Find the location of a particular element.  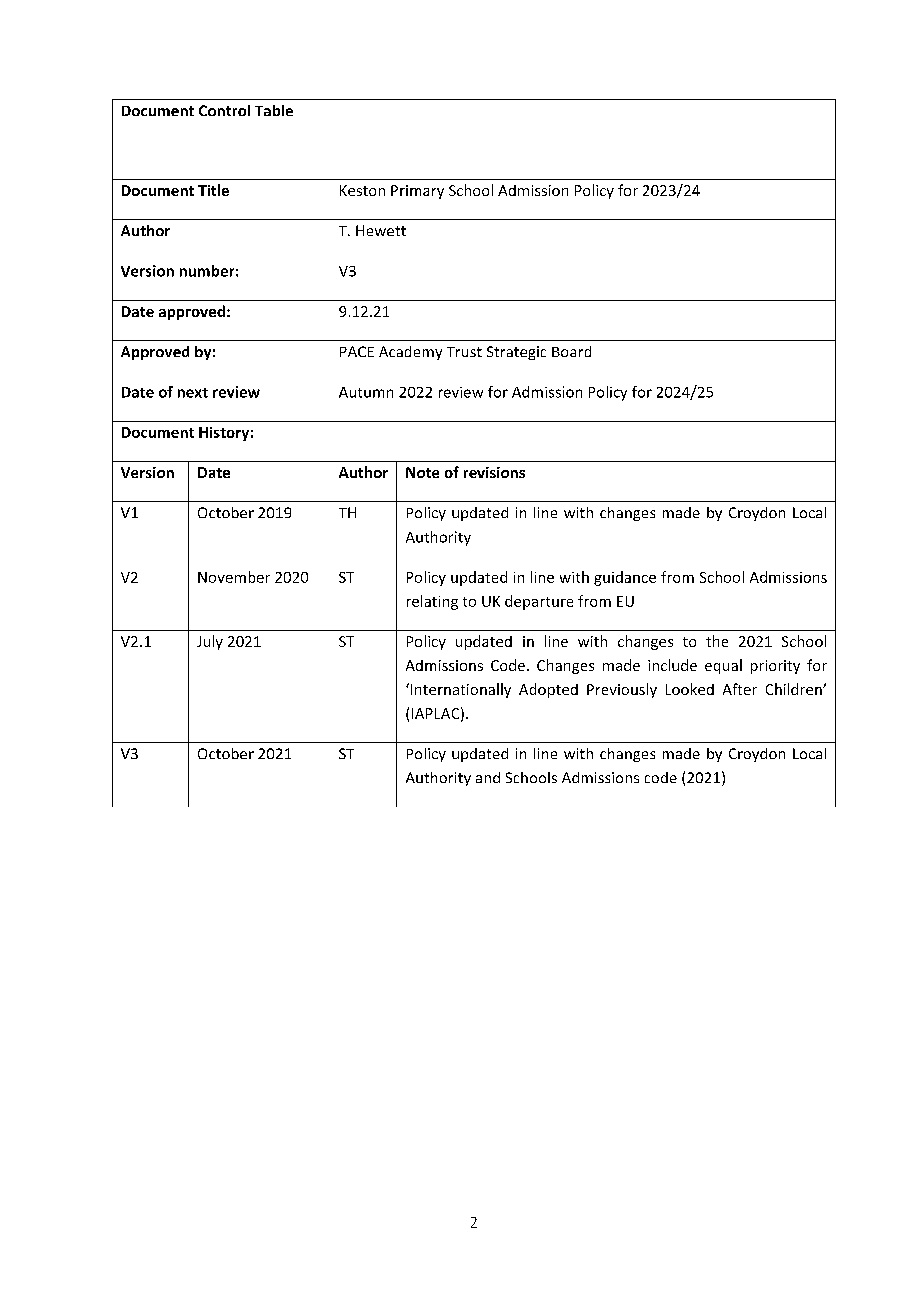

Table is located at coordinates (274, 110).
